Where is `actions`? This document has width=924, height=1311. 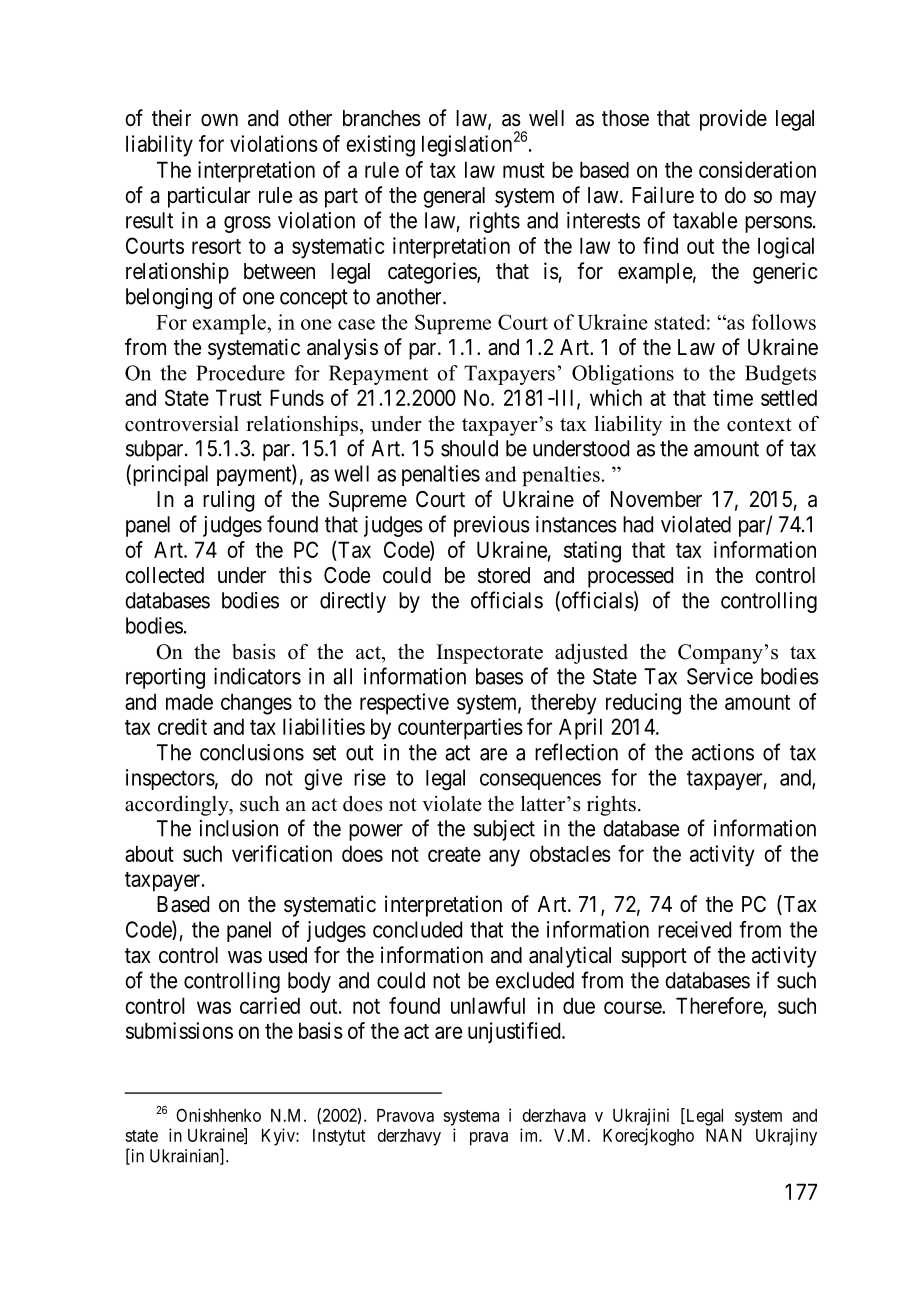 actions is located at coordinates (723, 752).
